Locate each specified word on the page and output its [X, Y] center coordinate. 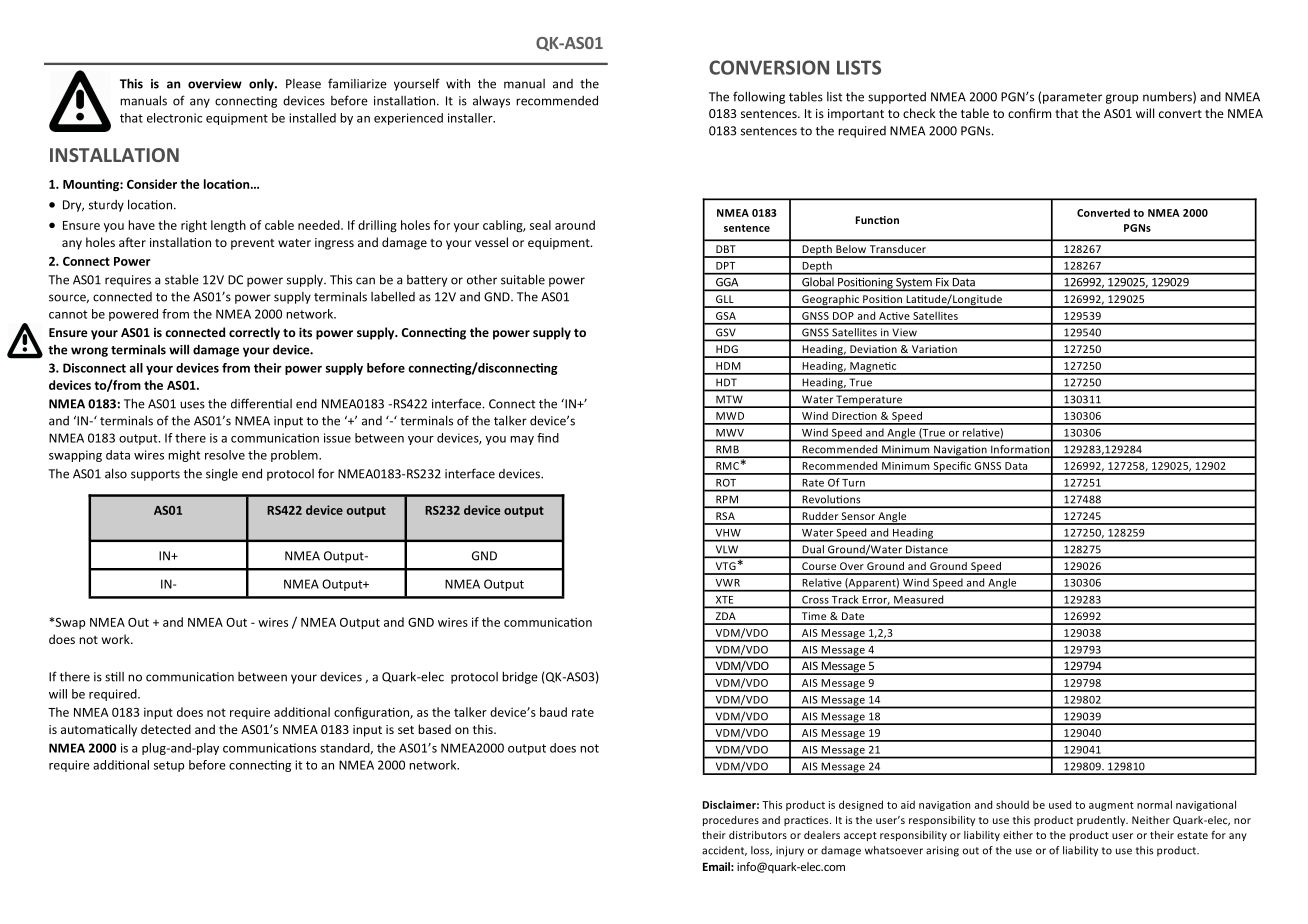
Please [303, 84]
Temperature [869, 401]
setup [169, 766]
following [759, 97]
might [184, 456]
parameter [1072, 98]
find [548, 438]
